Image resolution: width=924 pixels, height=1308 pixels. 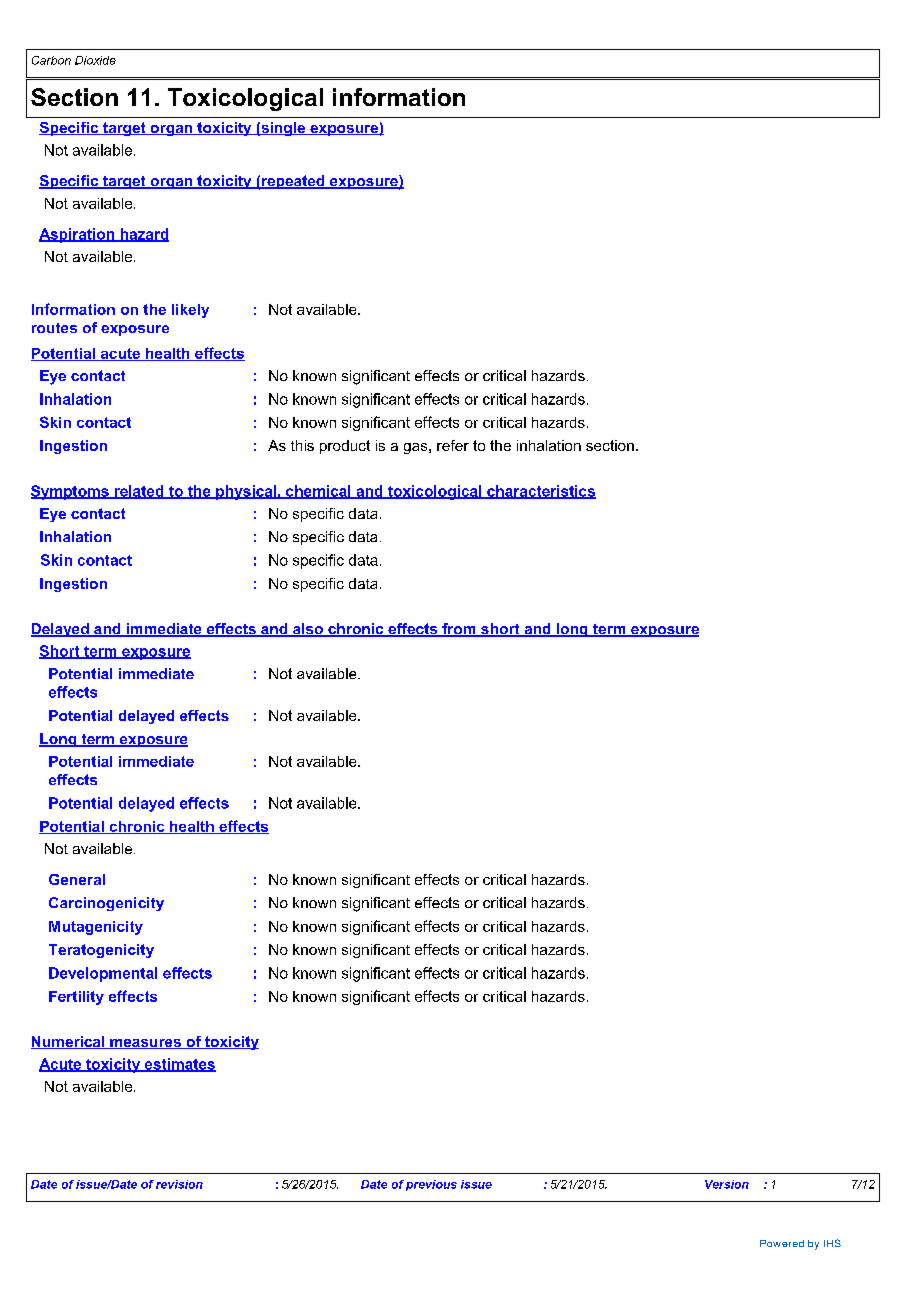 I want to click on refer, so click(x=453, y=445).
